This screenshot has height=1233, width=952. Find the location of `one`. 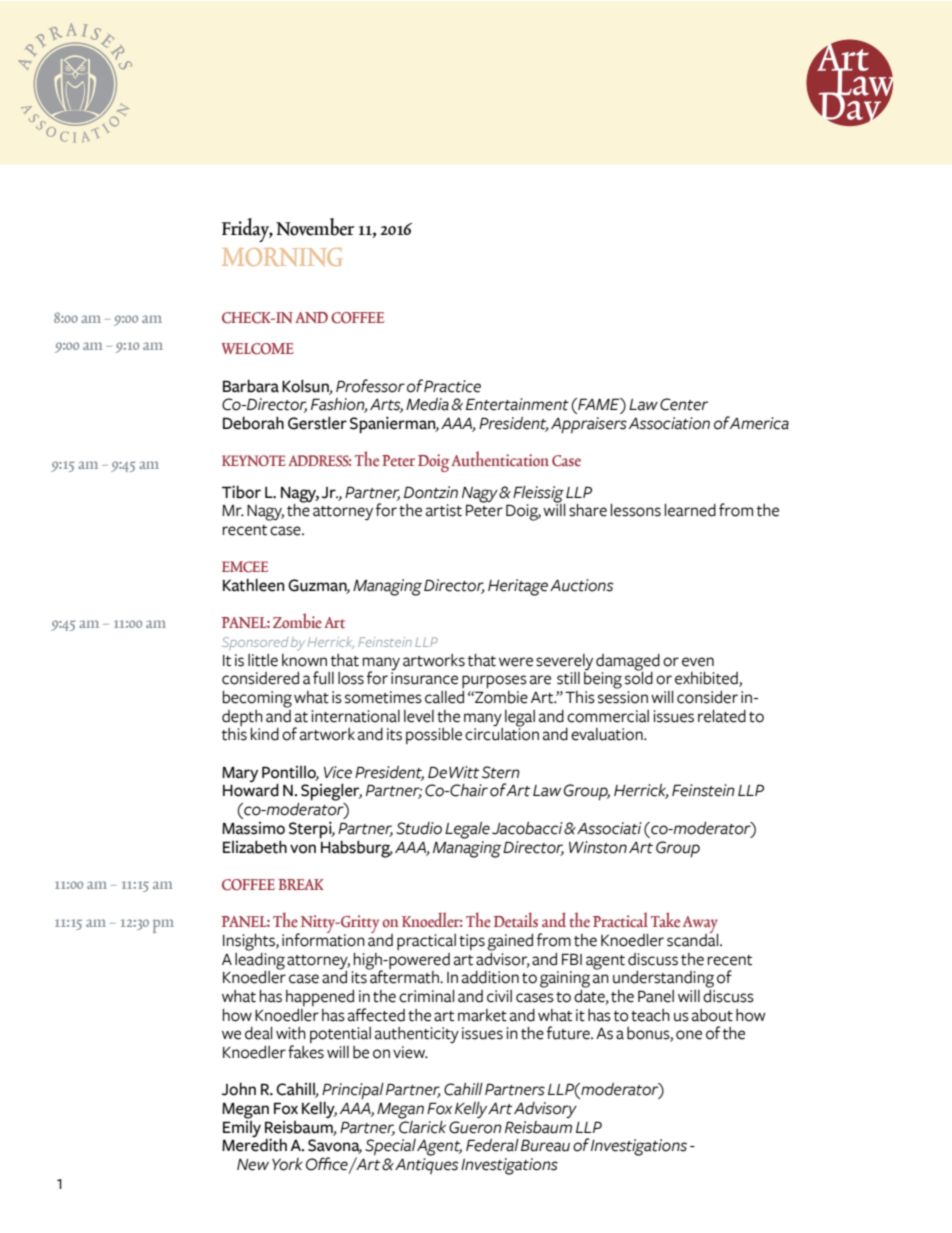

one is located at coordinates (689, 1035).
